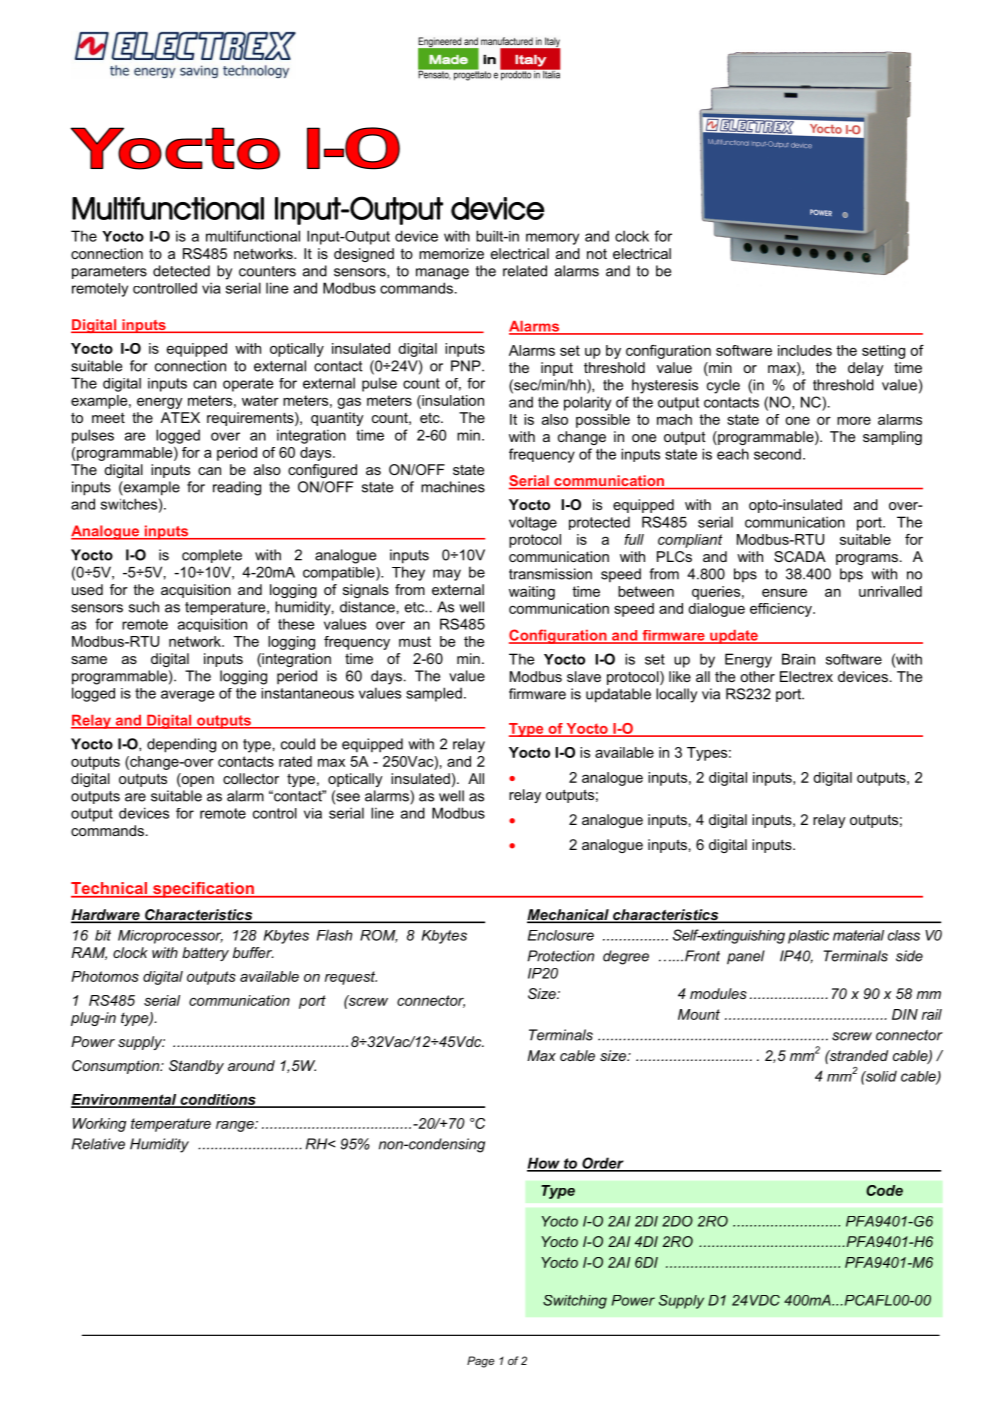  What do you see at coordinates (181, 271) in the screenshot?
I see `detected` at bounding box center [181, 271].
